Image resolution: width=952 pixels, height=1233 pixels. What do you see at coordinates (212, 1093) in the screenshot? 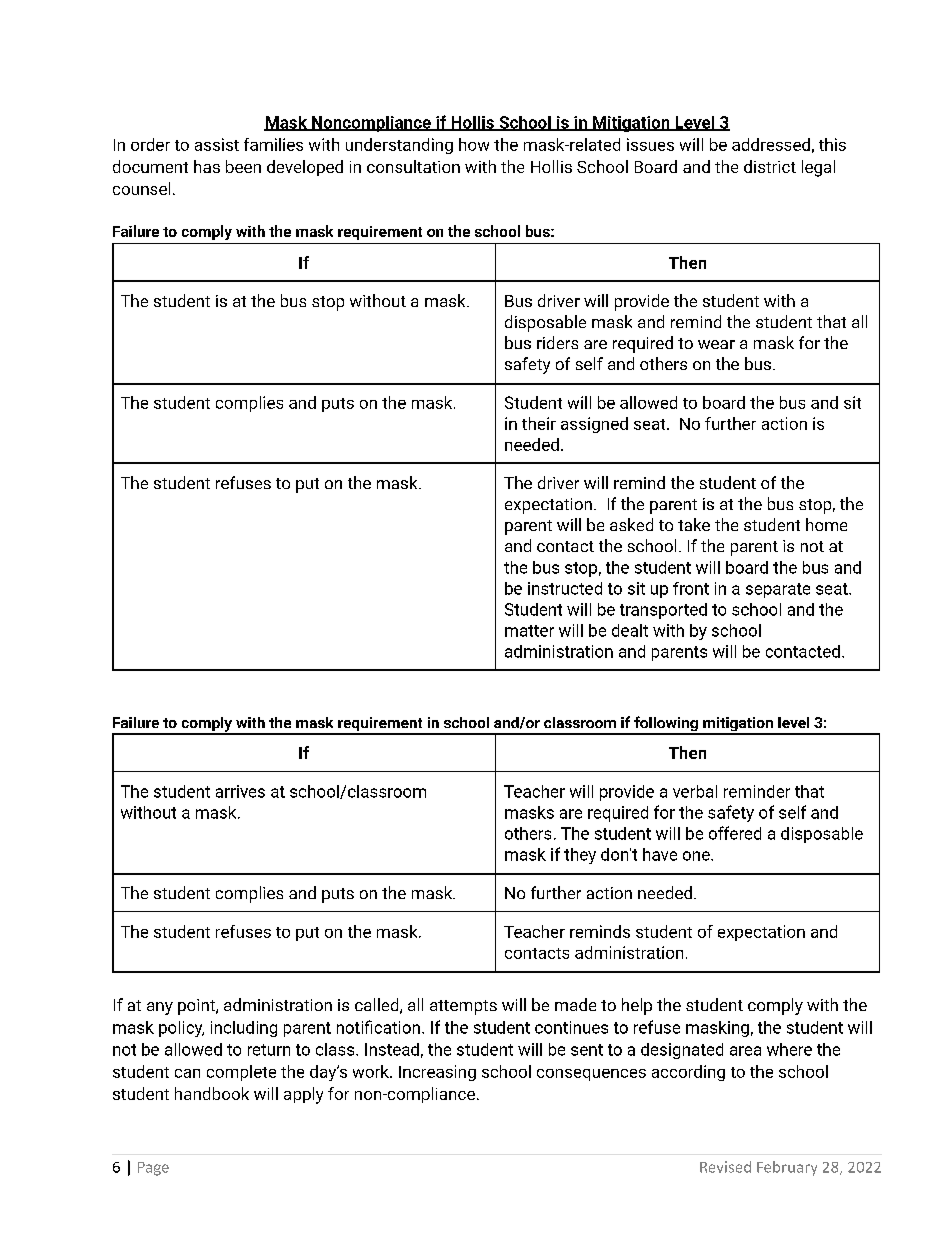
I see `handbook` at bounding box center [212, 1093].
